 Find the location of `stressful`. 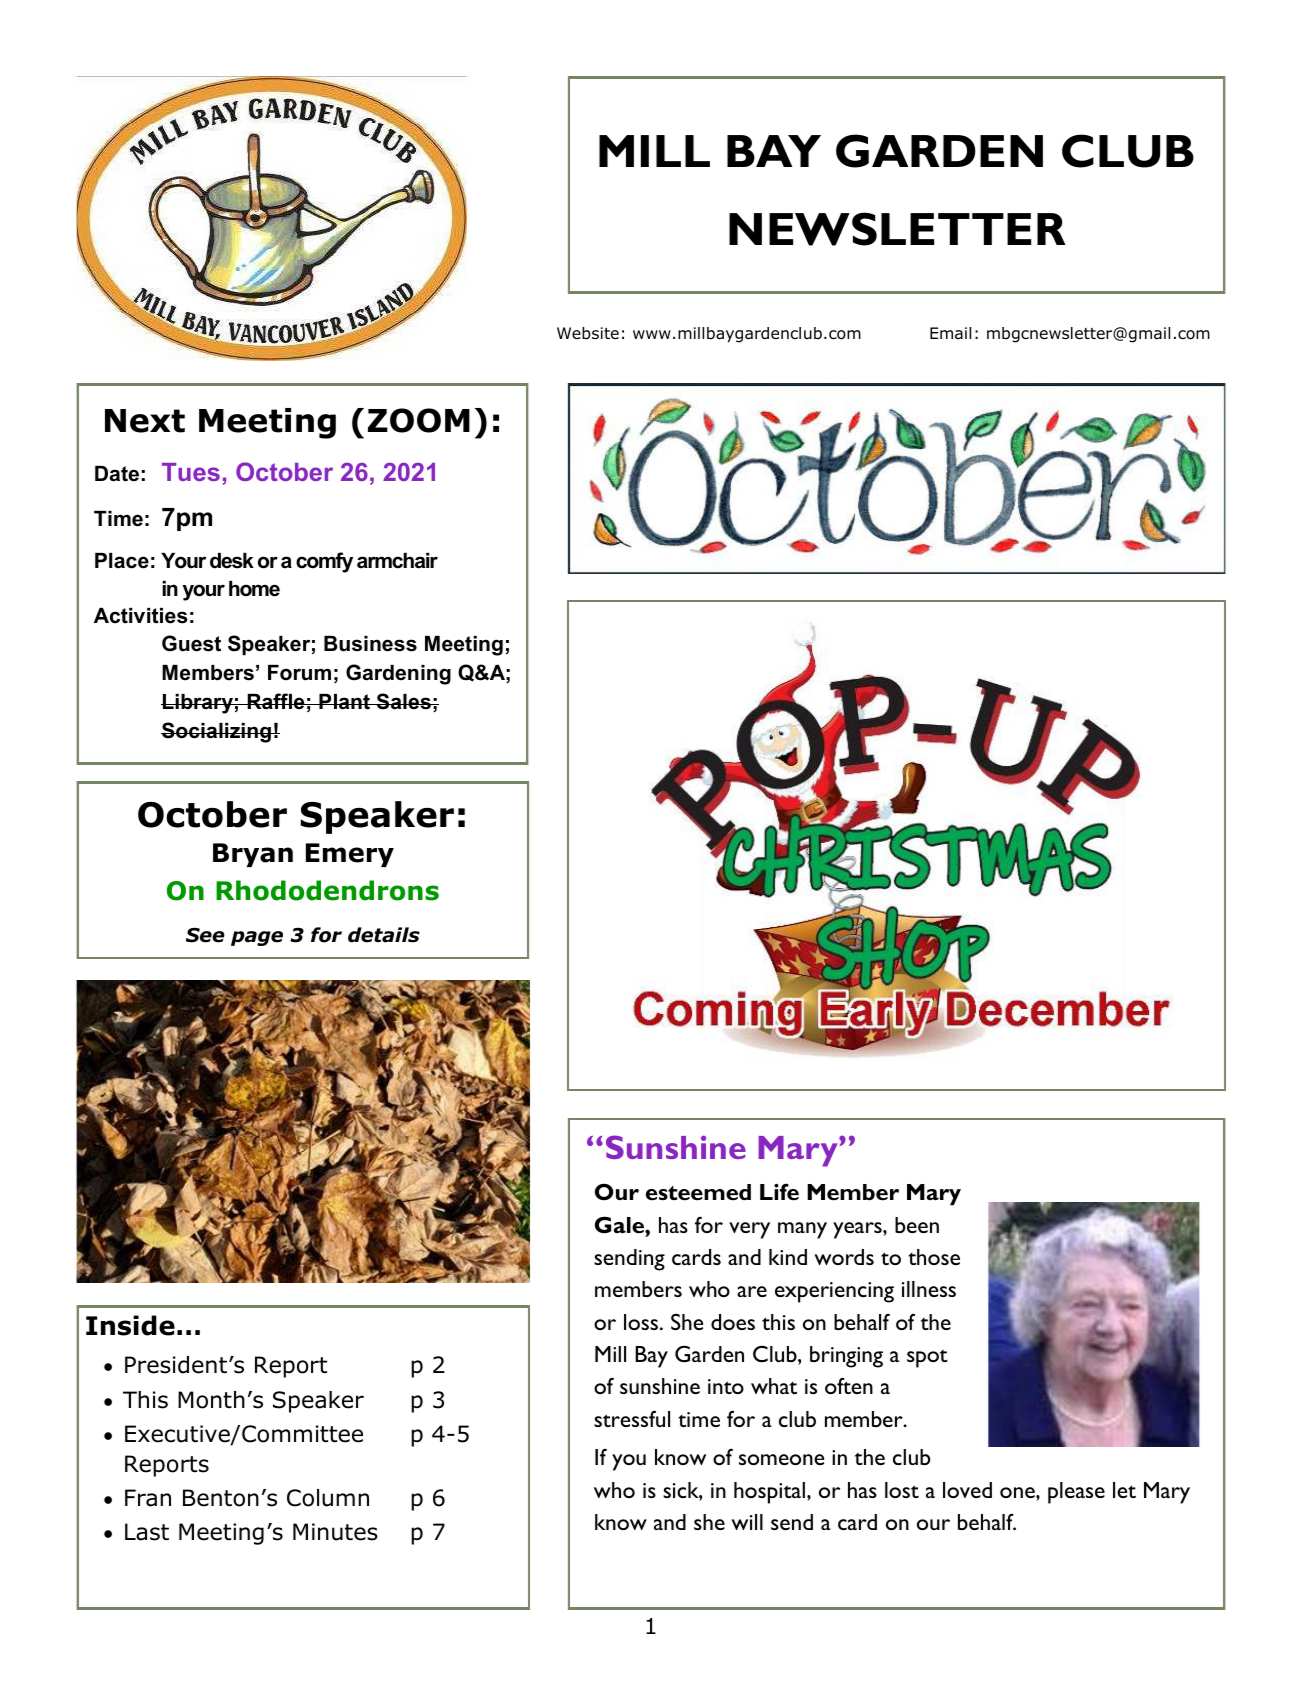

stressful is located at coordinates (632, 1418).
